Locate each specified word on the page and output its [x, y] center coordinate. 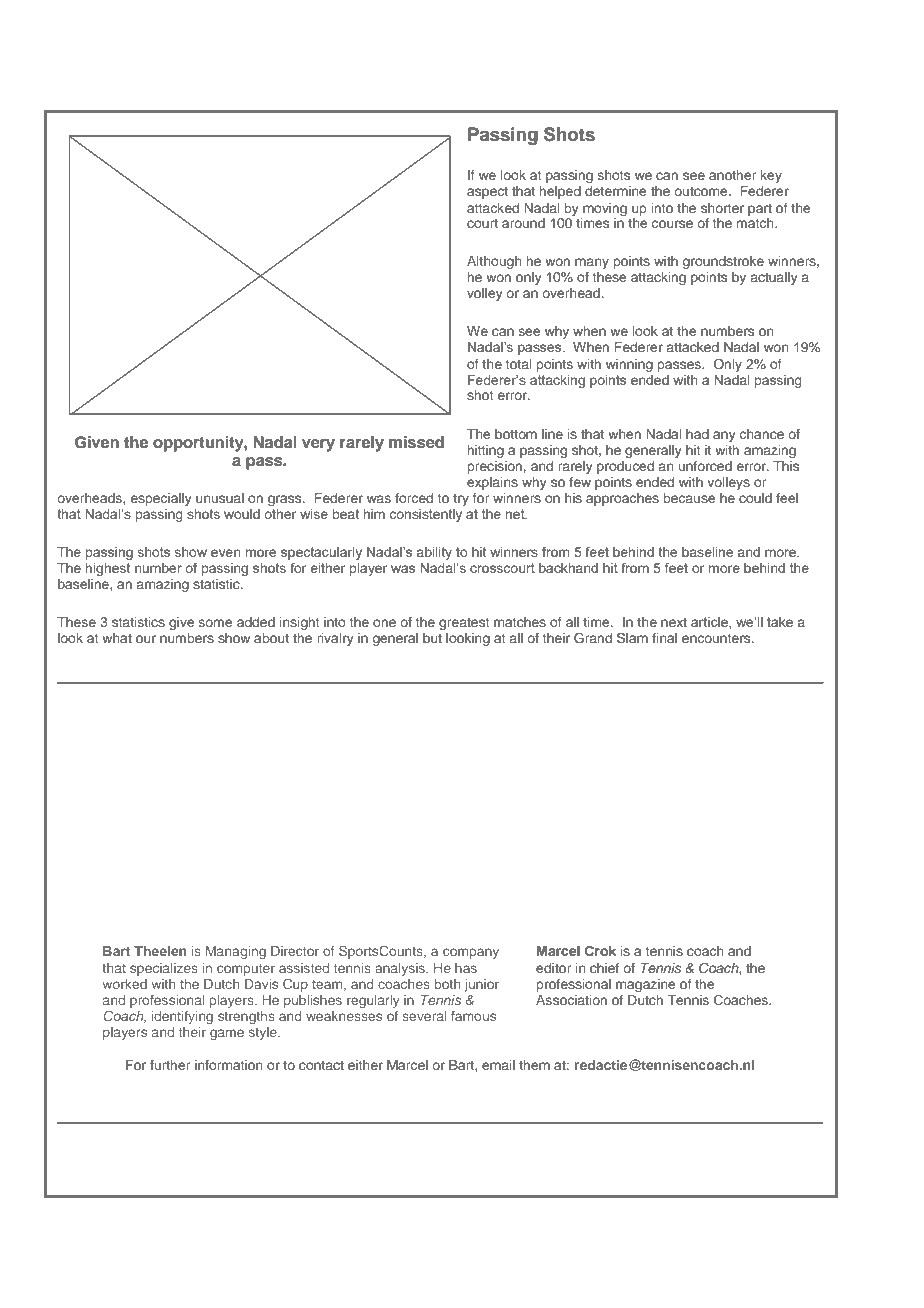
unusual [220, 498]
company [471, 953]
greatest [464, 624]
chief [604, 968]
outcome [702, 191]
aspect [487, 193]
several [424, 1016]
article [710, 623]
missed [416, 442]
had [697, 434]
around [523, 223]
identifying [182, 1017]
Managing [236, 952]
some [215, 623]
